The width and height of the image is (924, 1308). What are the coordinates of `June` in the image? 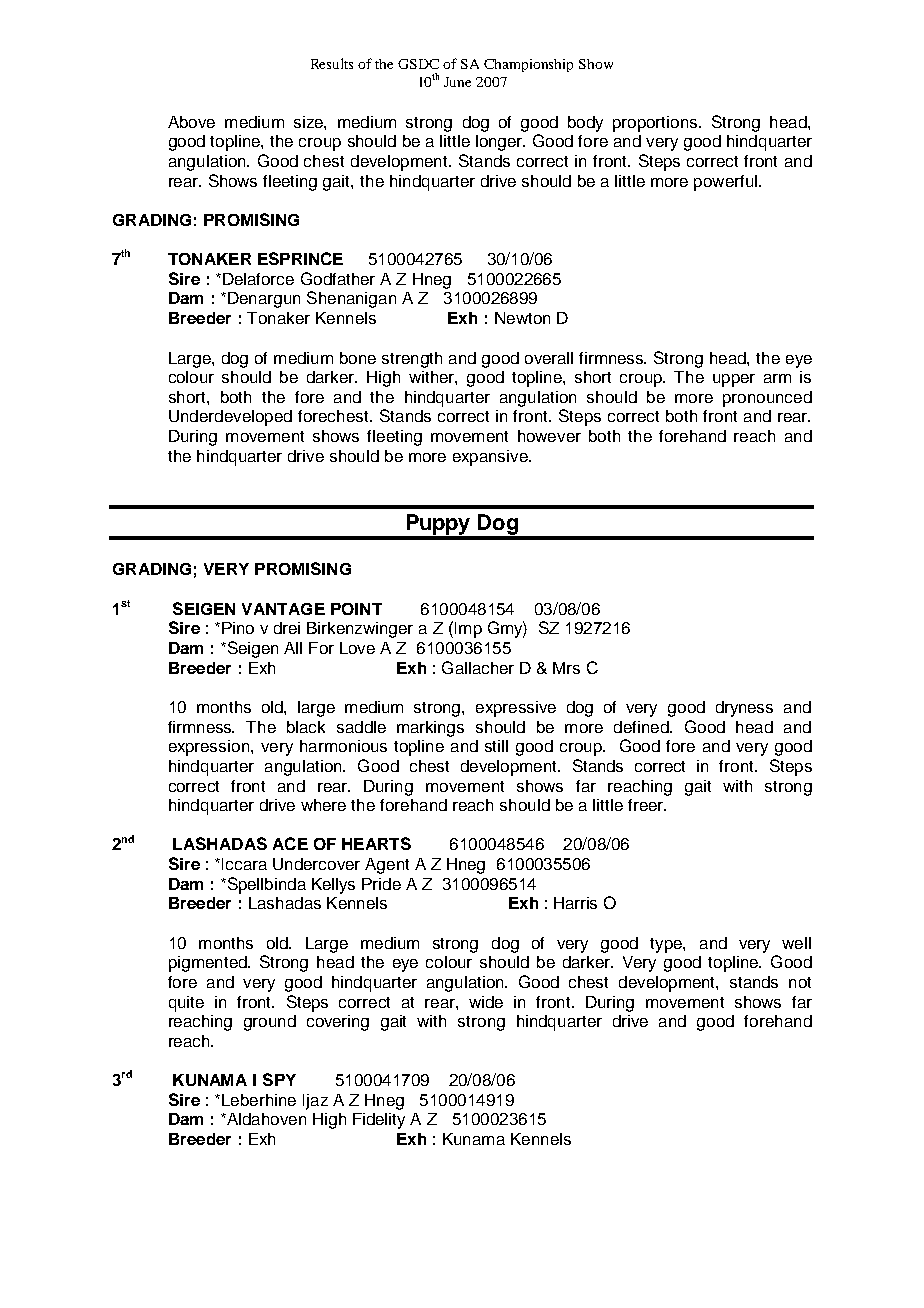 It's located at (457, 82).
